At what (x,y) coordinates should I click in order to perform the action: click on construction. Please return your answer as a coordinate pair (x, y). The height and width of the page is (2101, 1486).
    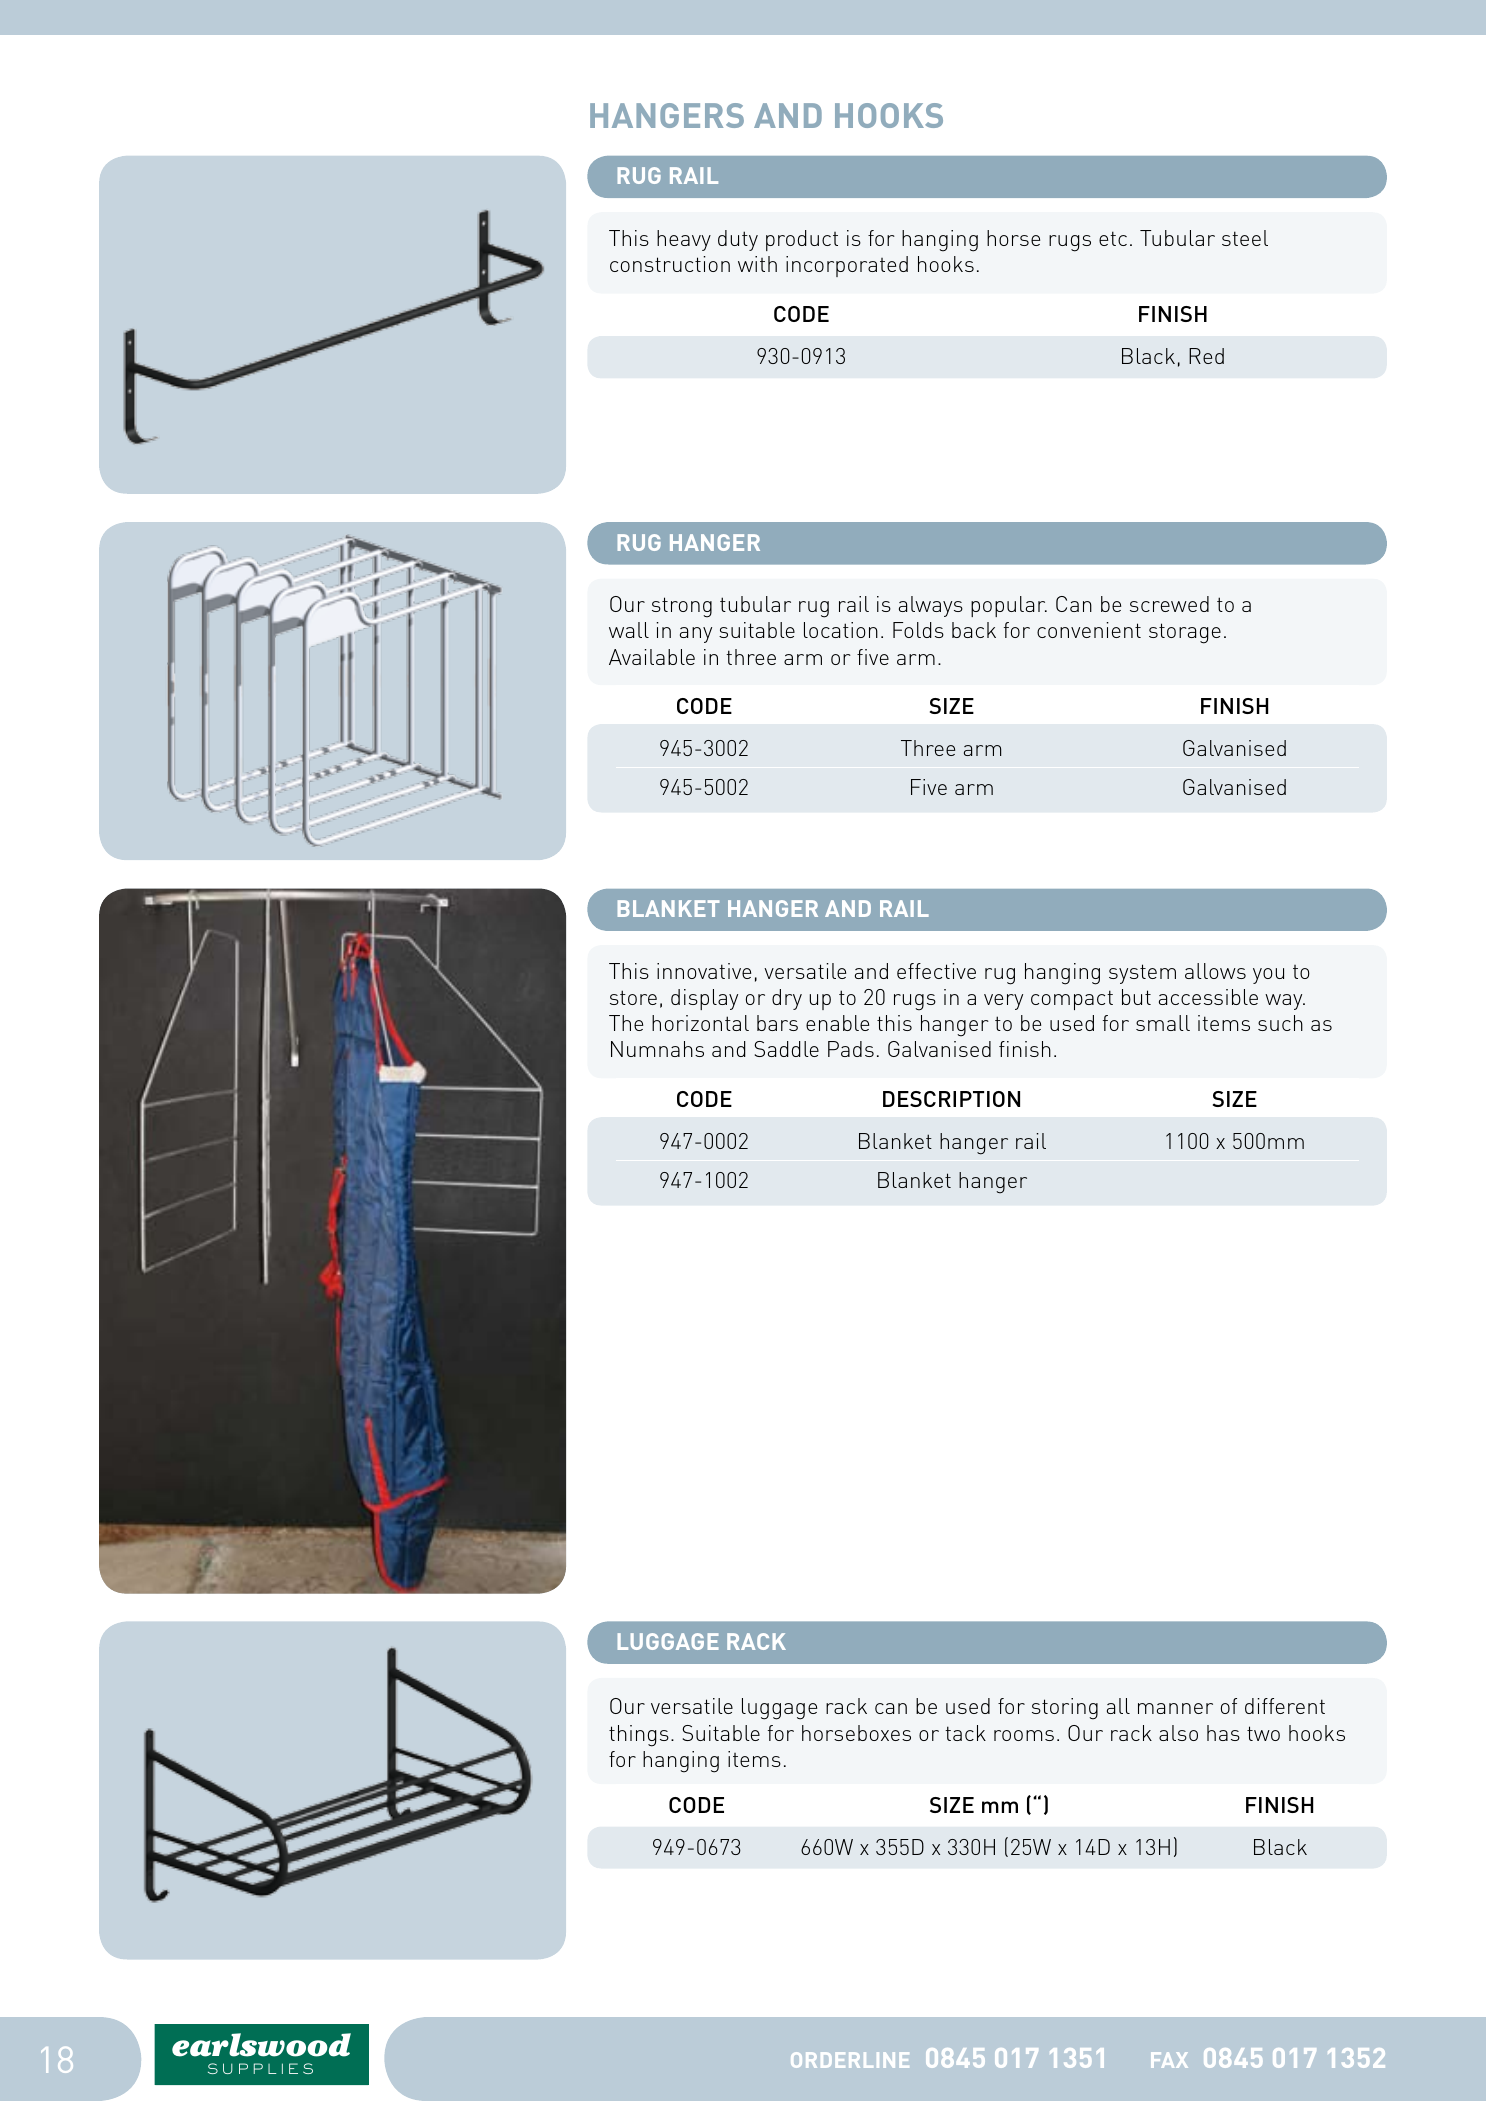
    Looking at the image, I should click on (670, 264).
